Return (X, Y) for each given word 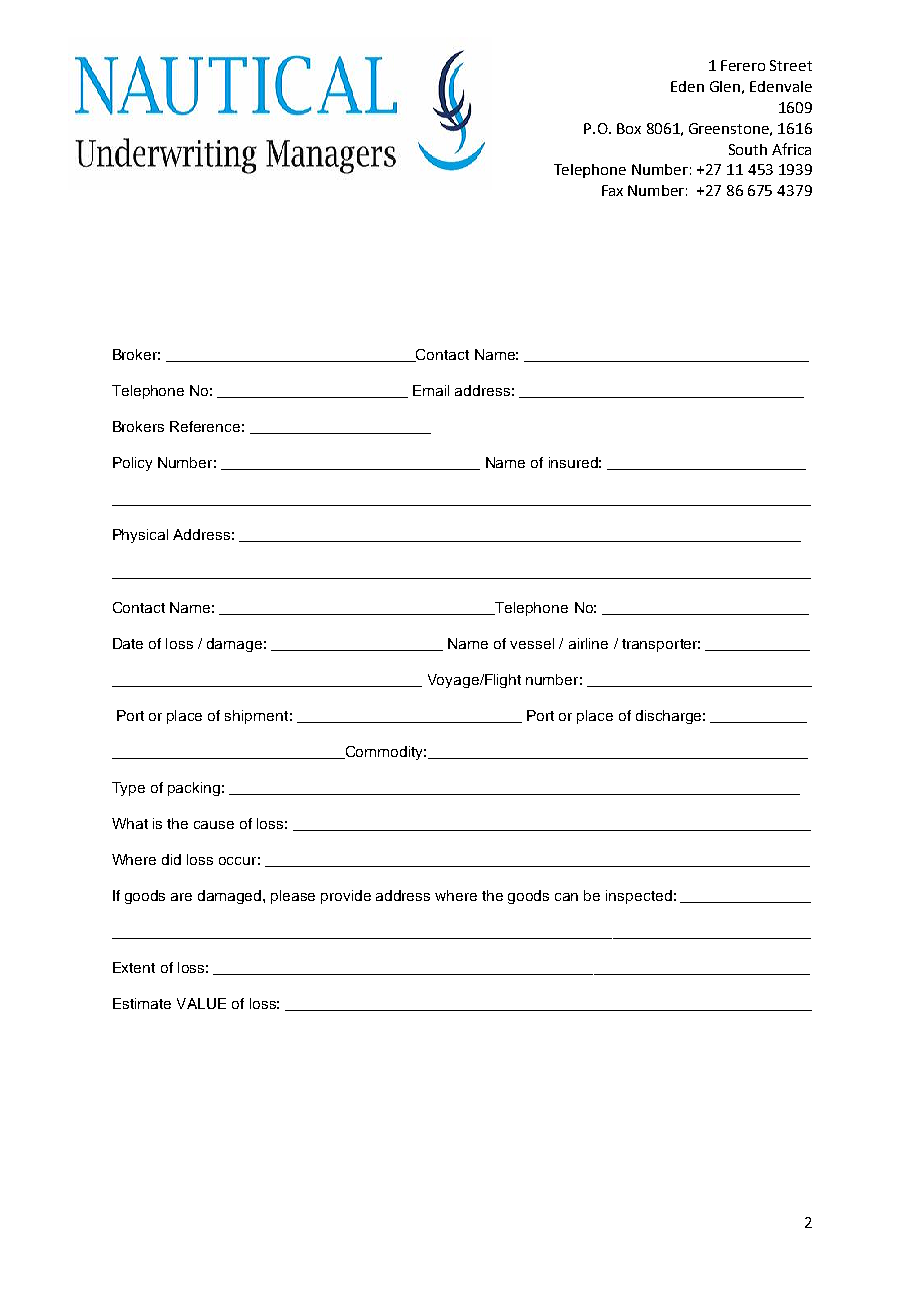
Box (629, 128)
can (566, 897)
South (748, 149)
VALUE (201, 1003)
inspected (639, 897)
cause (214, 825)
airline (588, 643)
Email (431, 390)
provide (346, 897)
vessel (532, 643)
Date (128, 643)
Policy (132, 464)
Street (791, 65)
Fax (612, 190)
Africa (791, 149)
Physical (140, 536)
